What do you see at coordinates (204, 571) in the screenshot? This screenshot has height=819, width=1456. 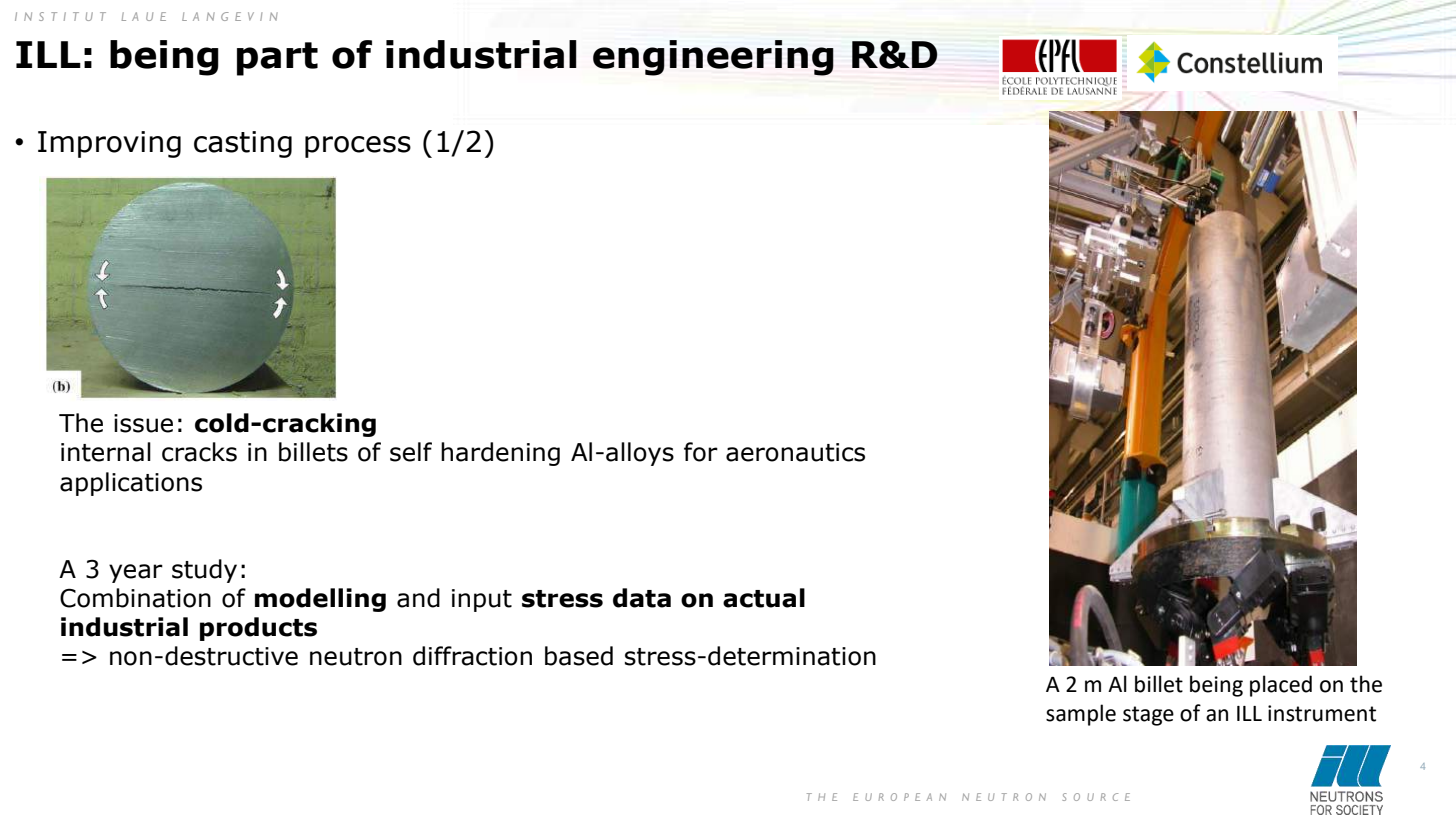 I see `study` at bounding box center [204, 571].
